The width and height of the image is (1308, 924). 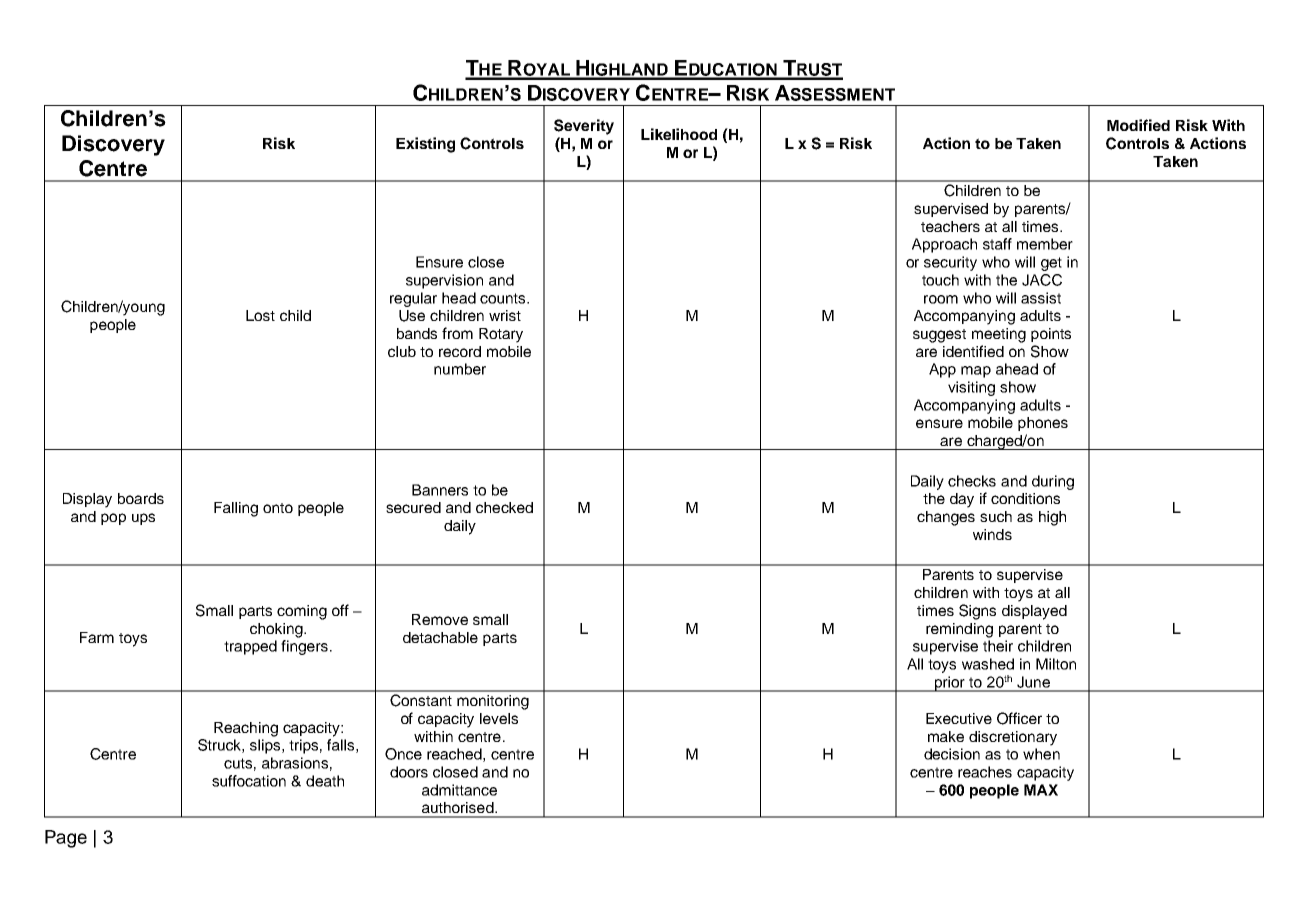 I want to click on MAX, so click(x=1041, y=790).
